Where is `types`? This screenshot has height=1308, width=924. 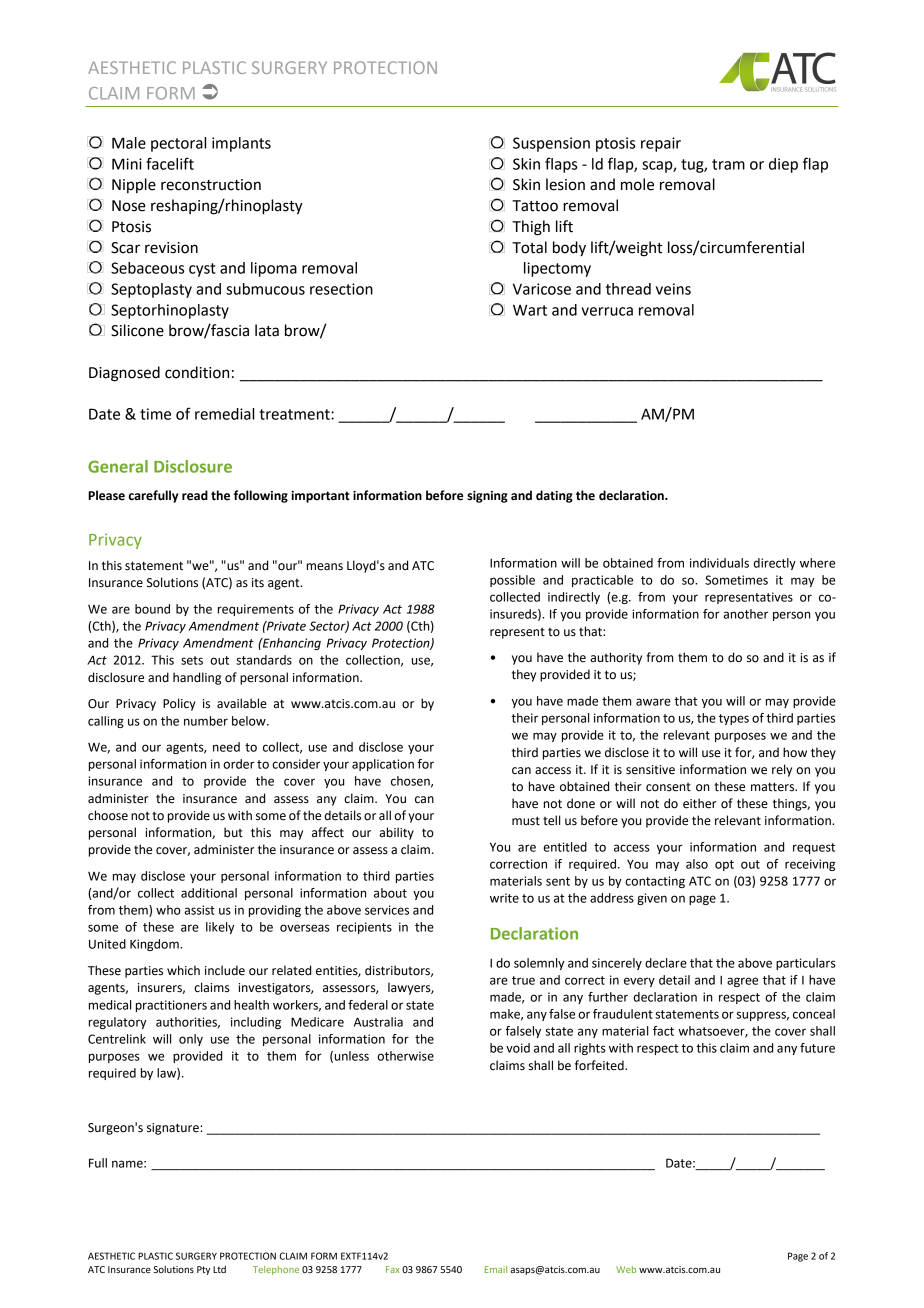 types is located at coordinates (734, 719).
